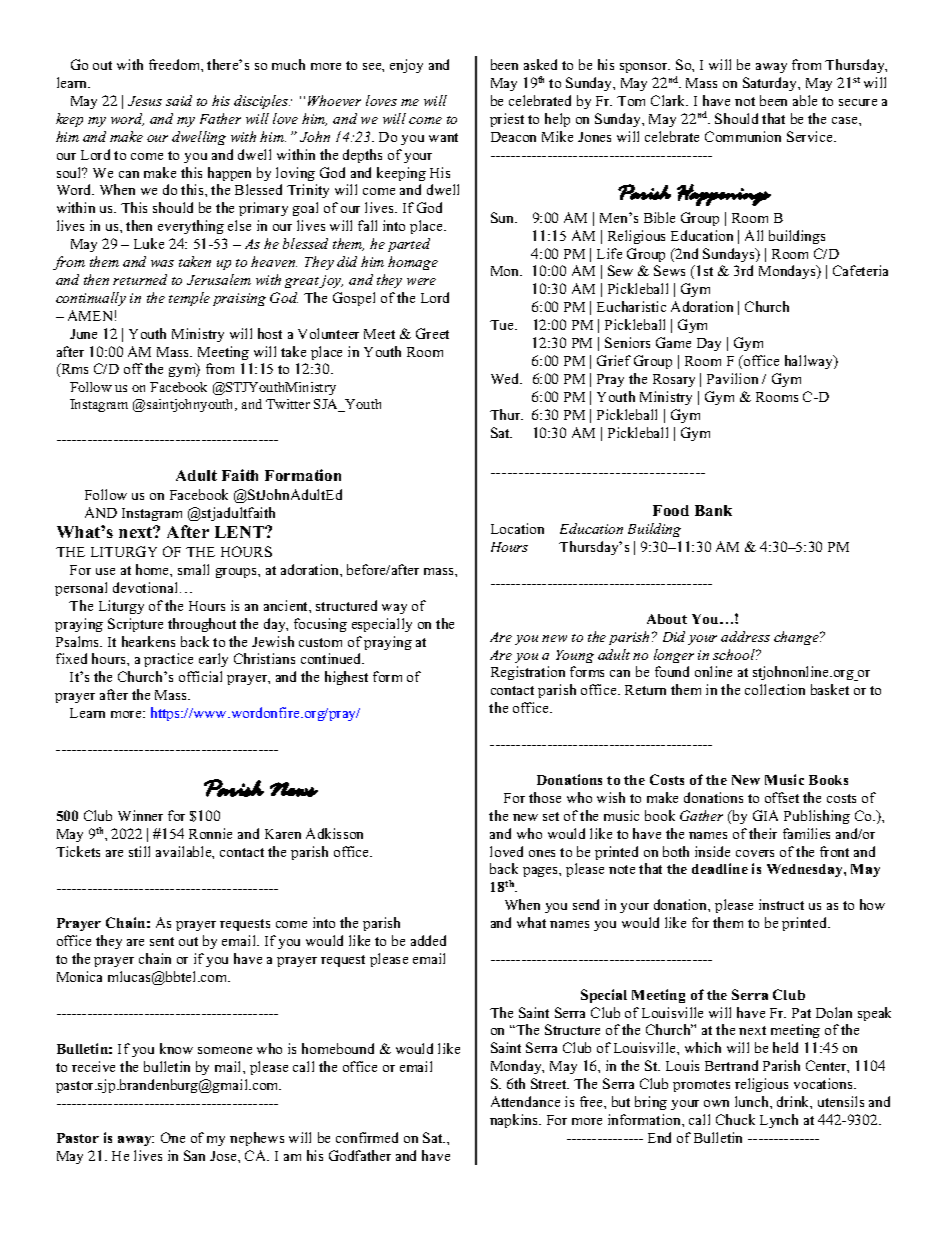  Describe the element at coordinates (811, 136) in the page. I see `Service` at that location.
